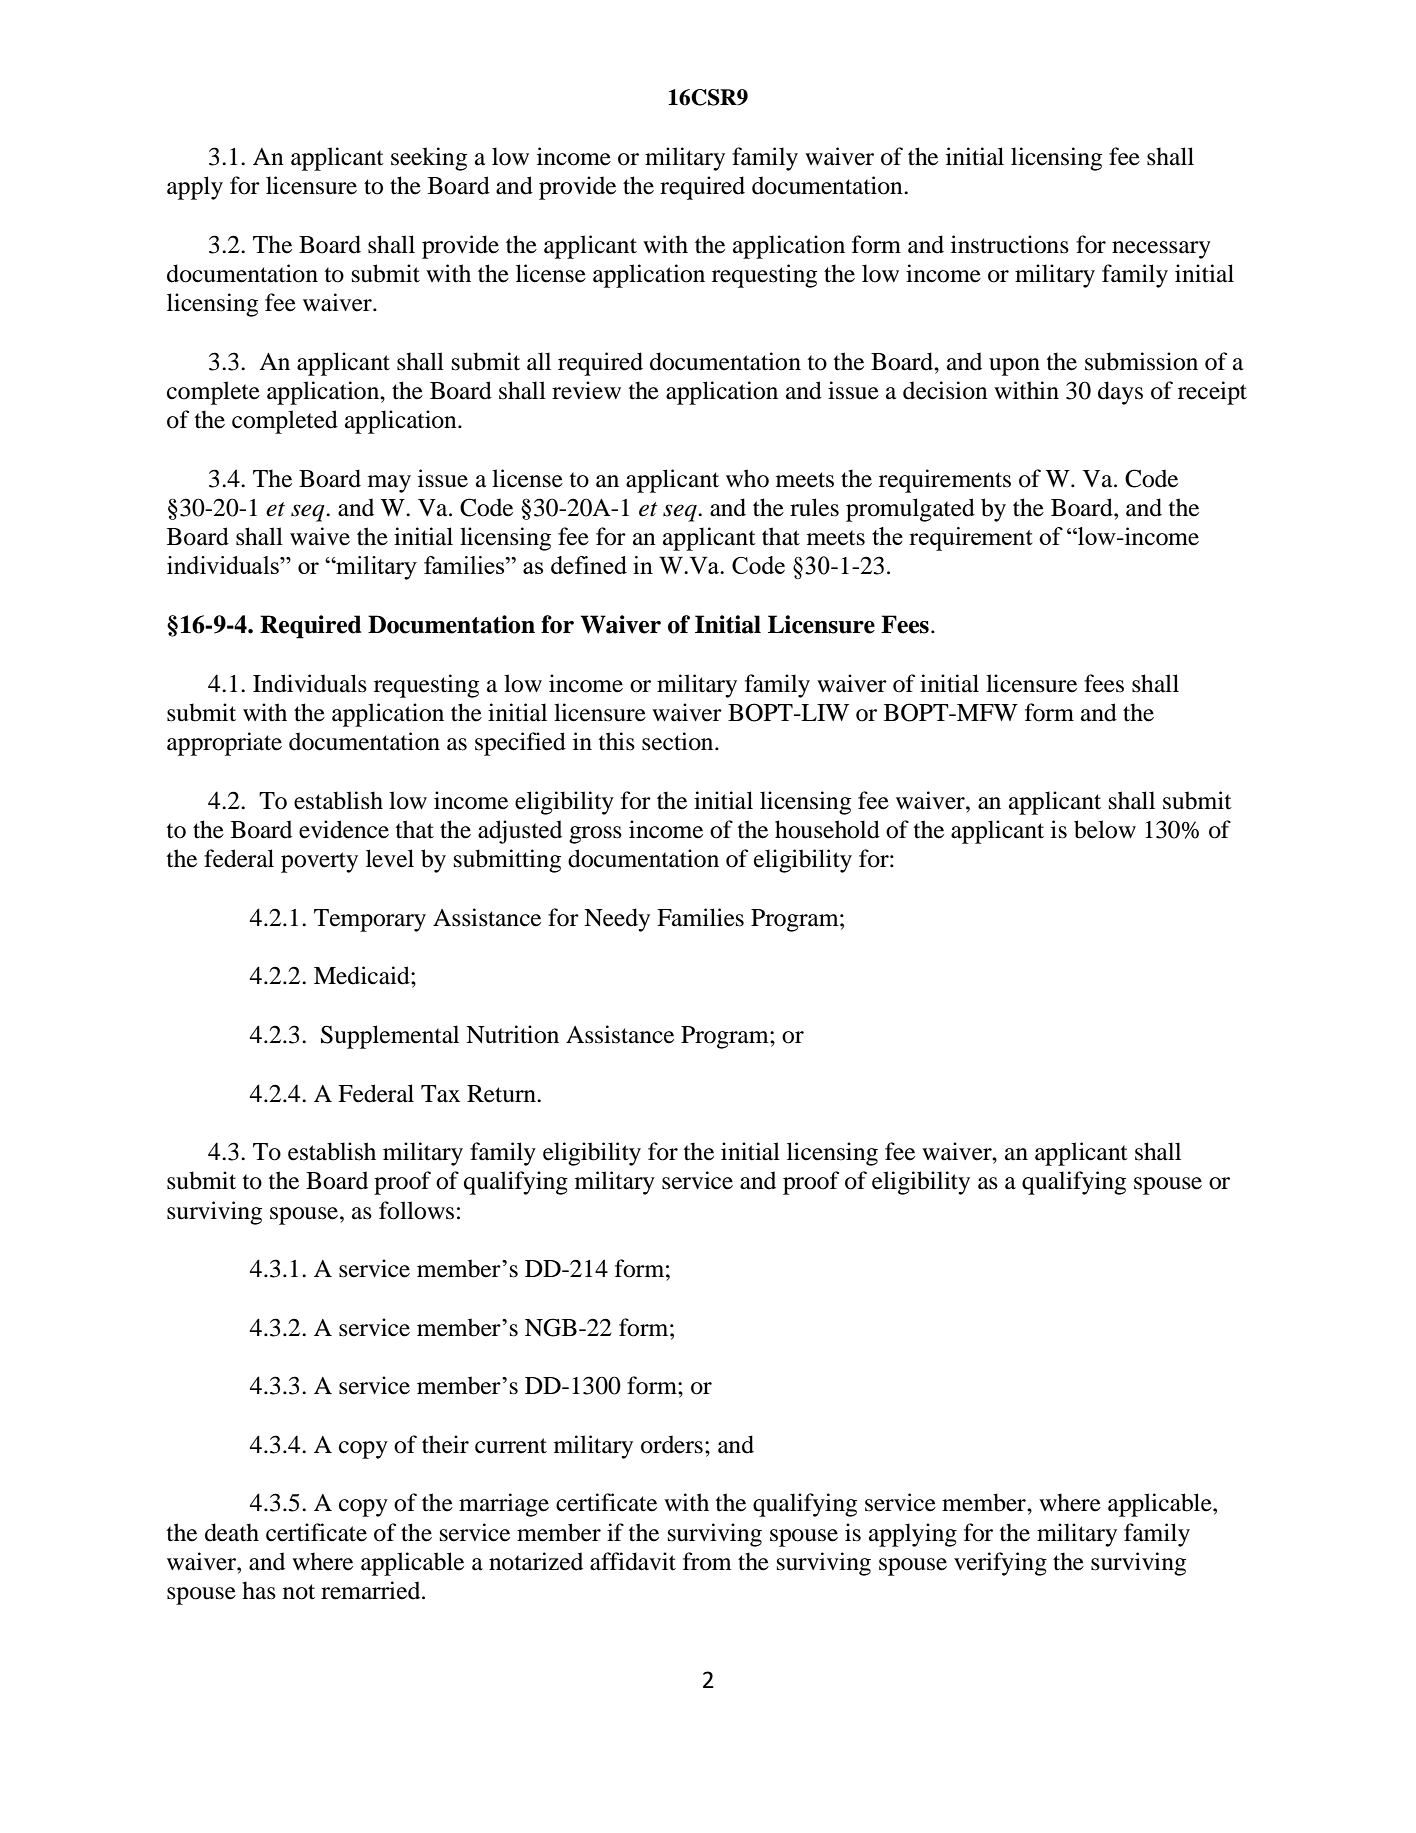  Describe the element at coordinates (389, 484) in the document. I see `may` at that location.
